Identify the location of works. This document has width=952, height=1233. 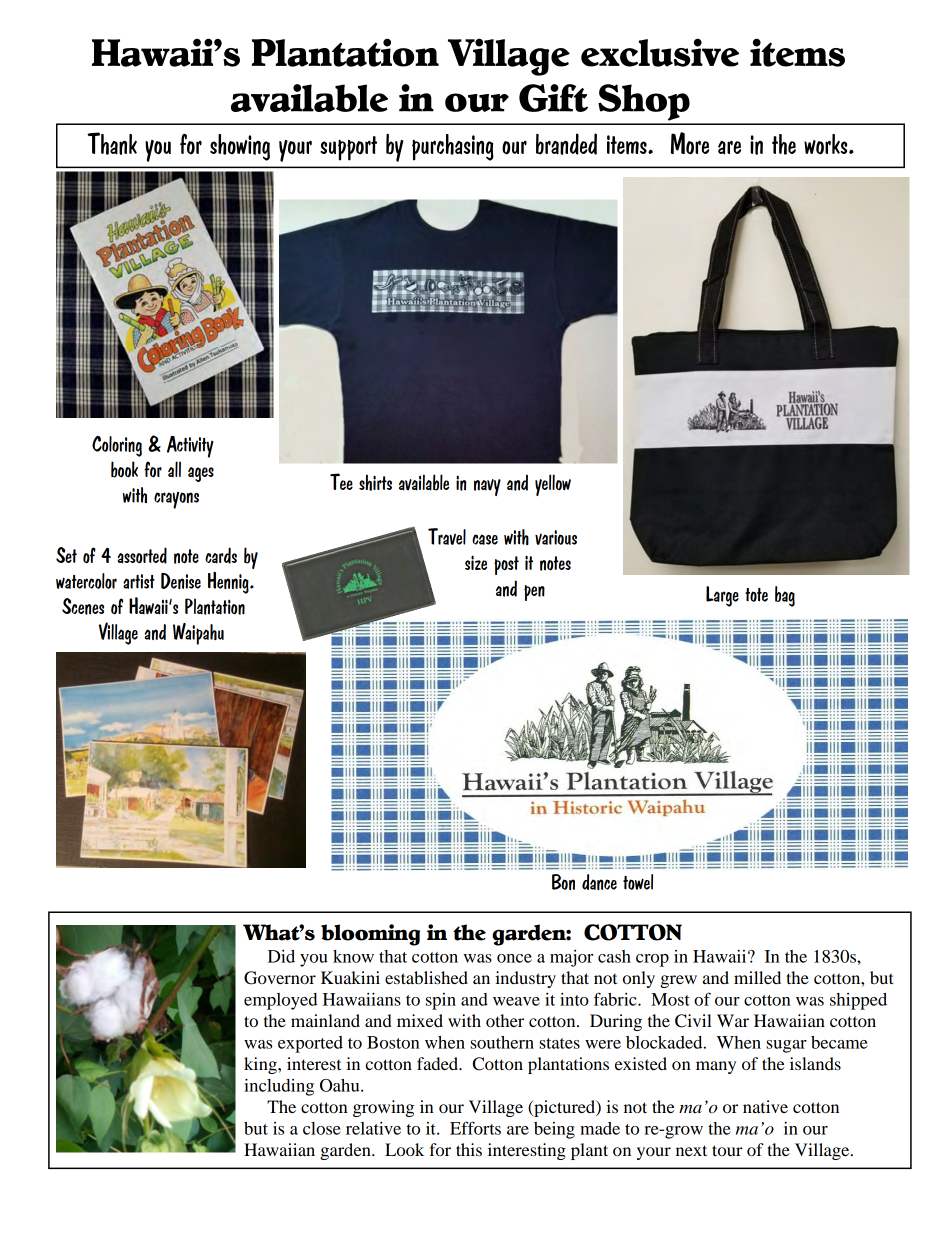
(827, 144).
